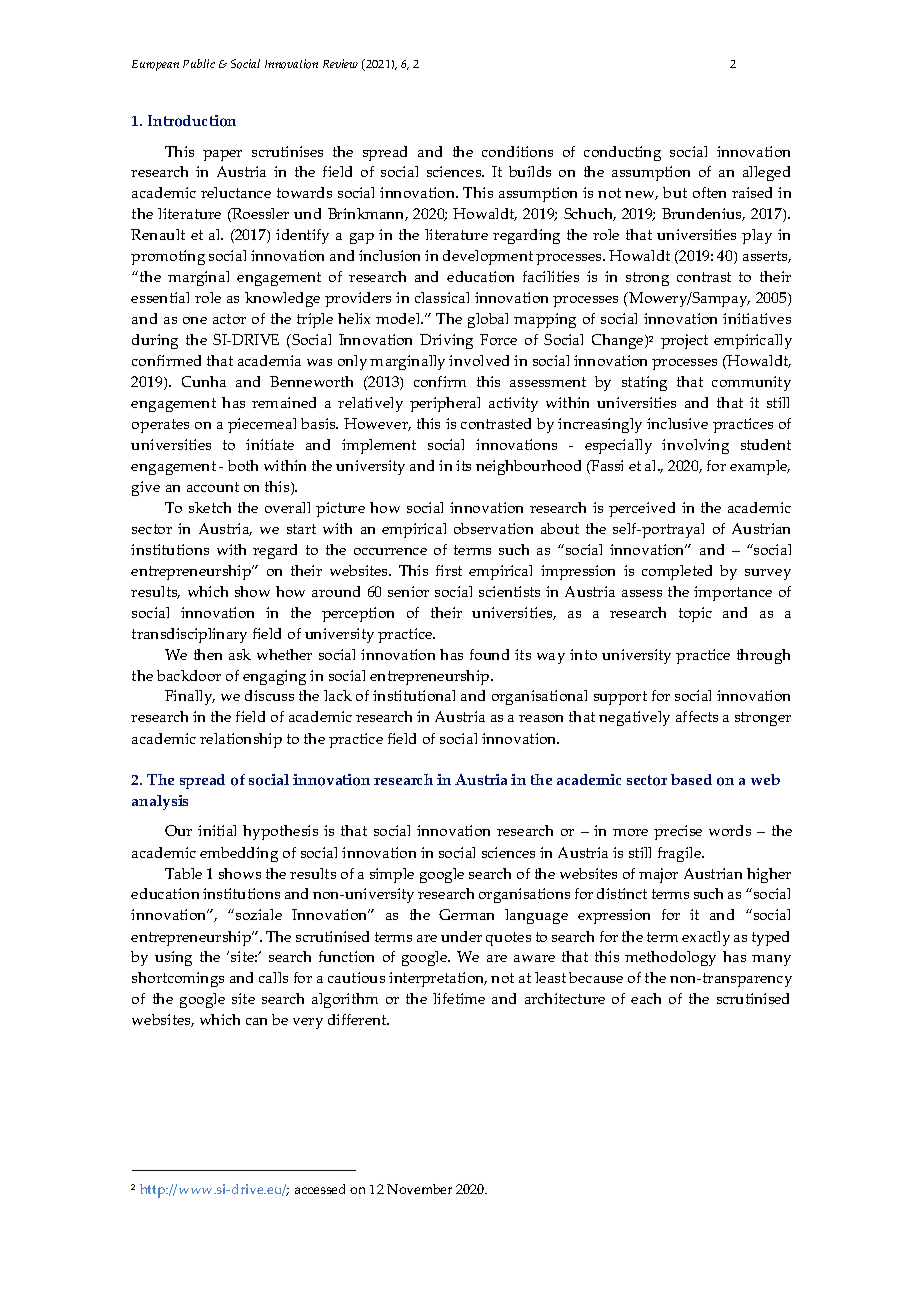 Image resolution: width=924 pixels, height=1308 pixels. What do you see at coordinates (489, 654) in the screenshot?
I see `found` at bounding box center [489, 654].
